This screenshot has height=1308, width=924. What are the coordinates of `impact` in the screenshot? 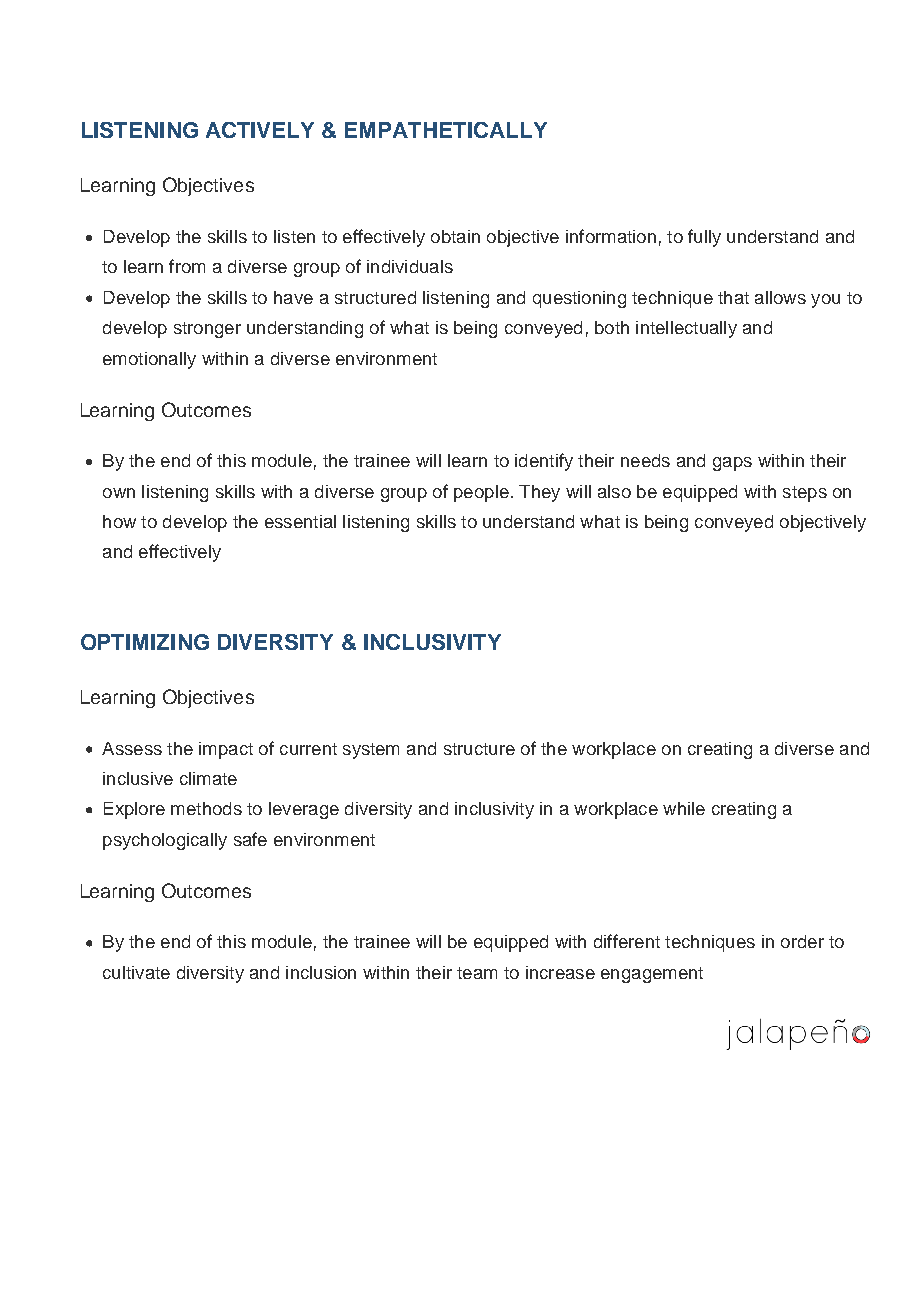 It's located at (226, 750).
